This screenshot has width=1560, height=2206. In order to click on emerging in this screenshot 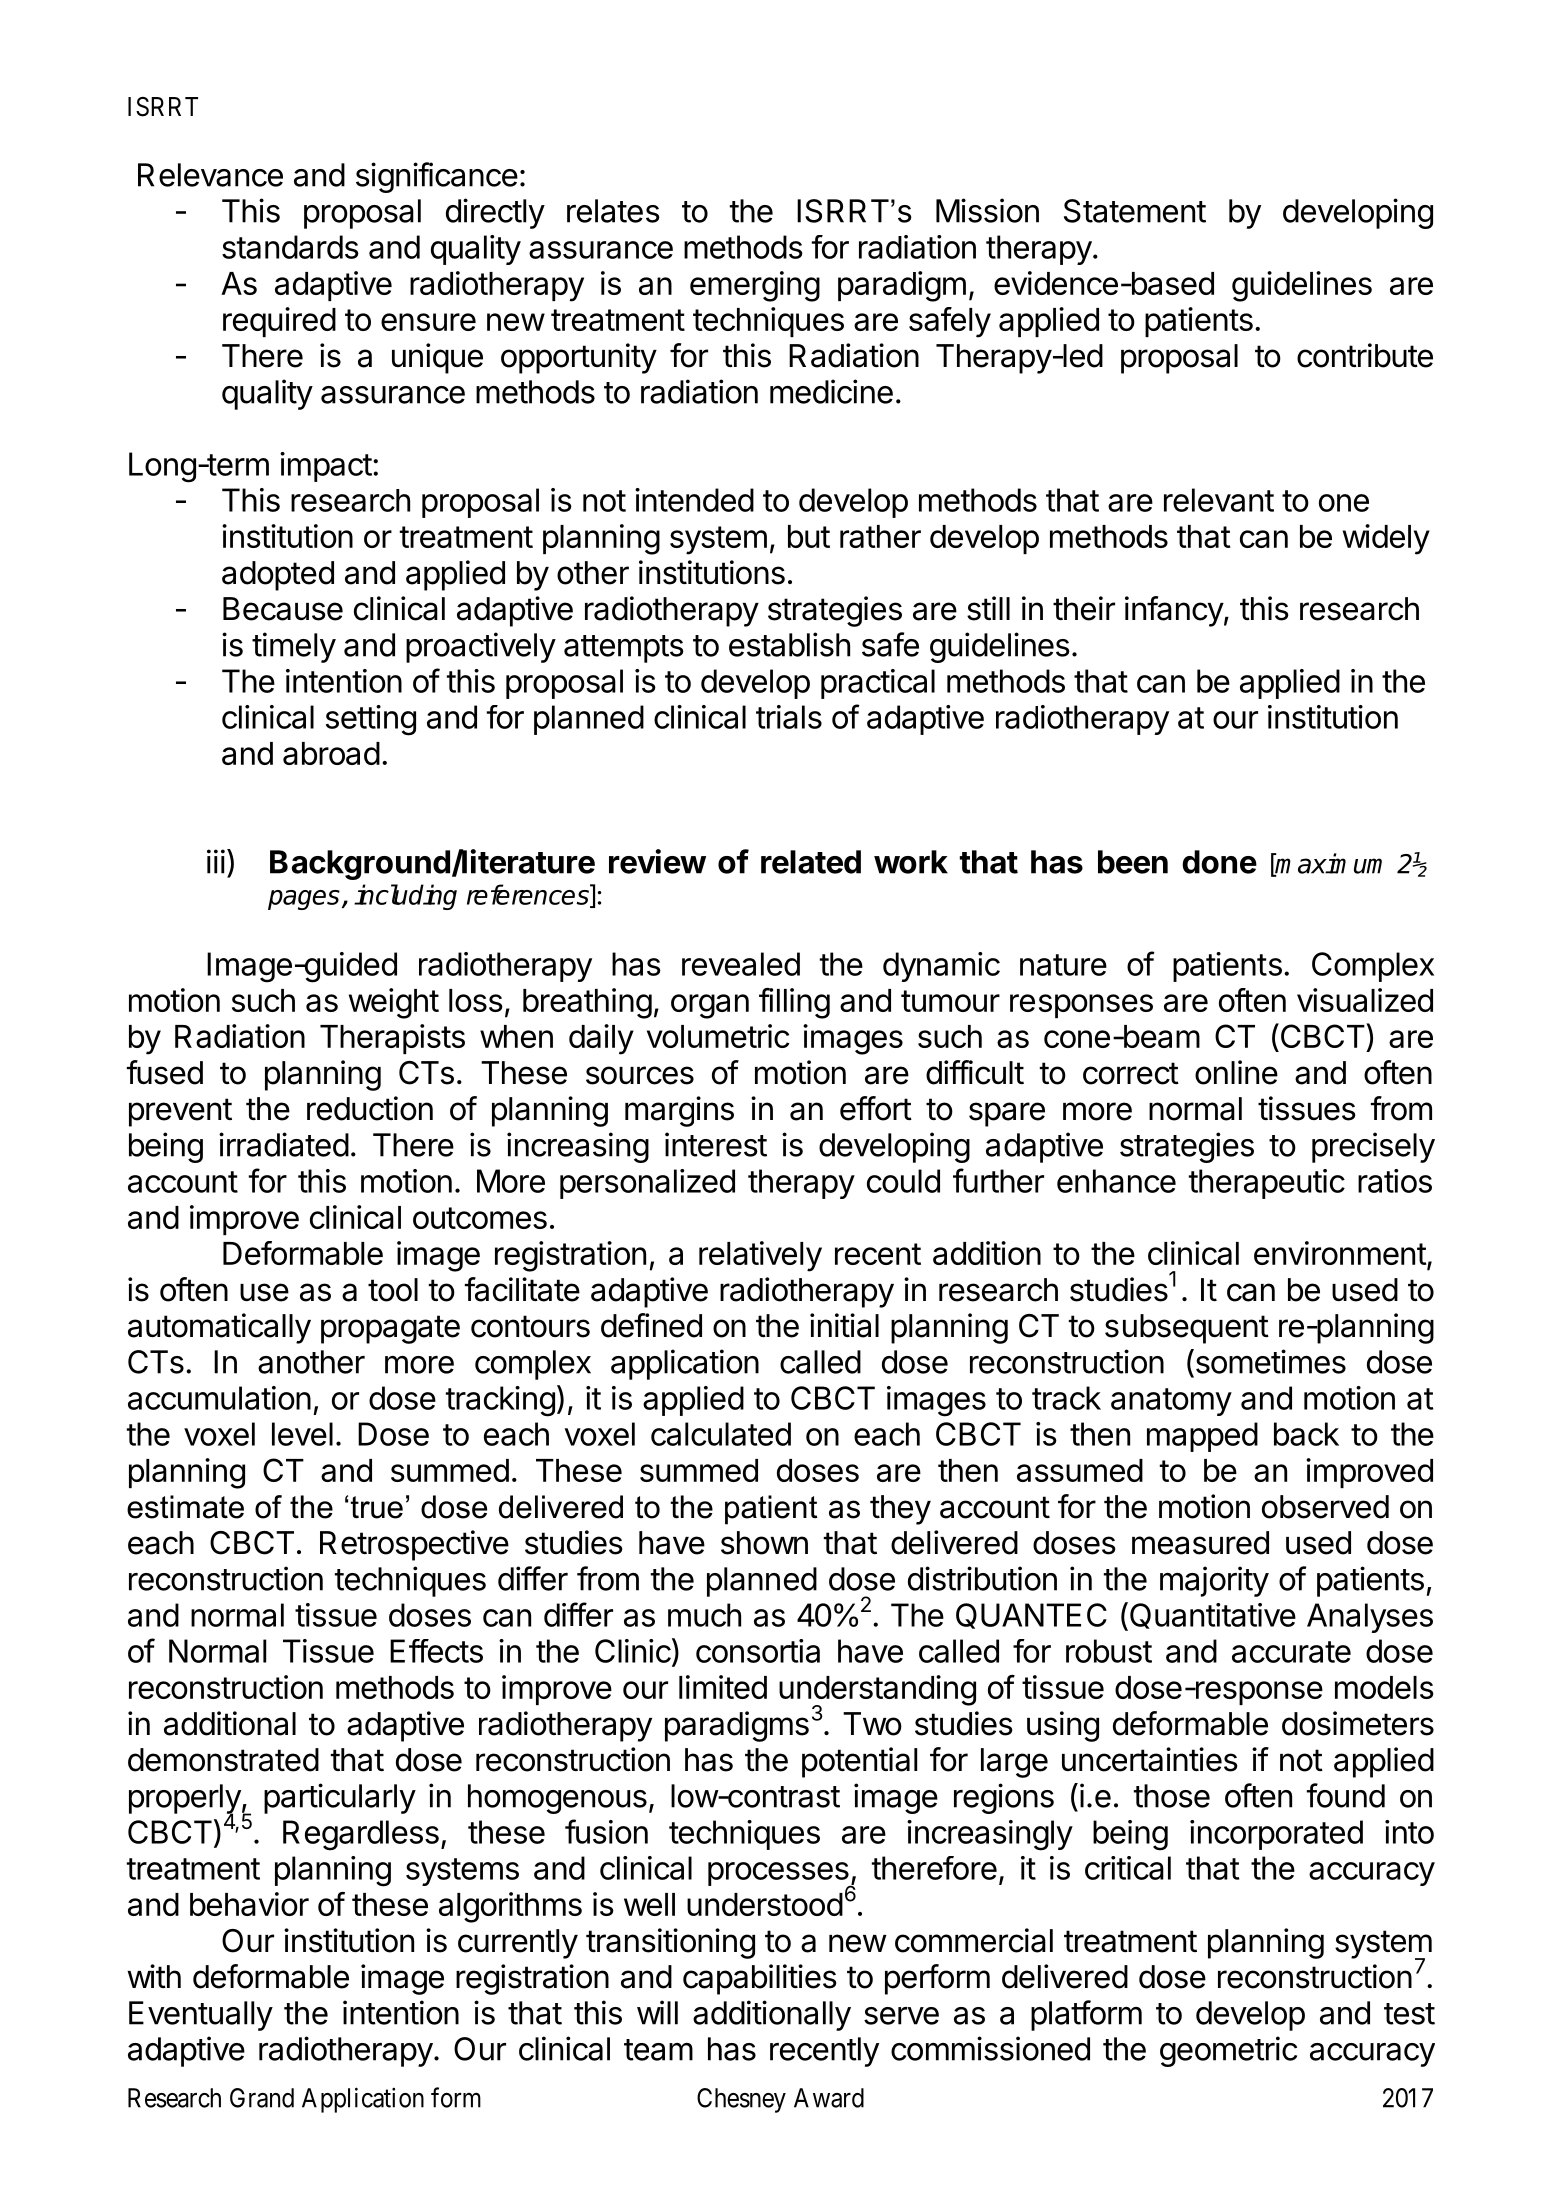, I will do `click(755, 286)`.
